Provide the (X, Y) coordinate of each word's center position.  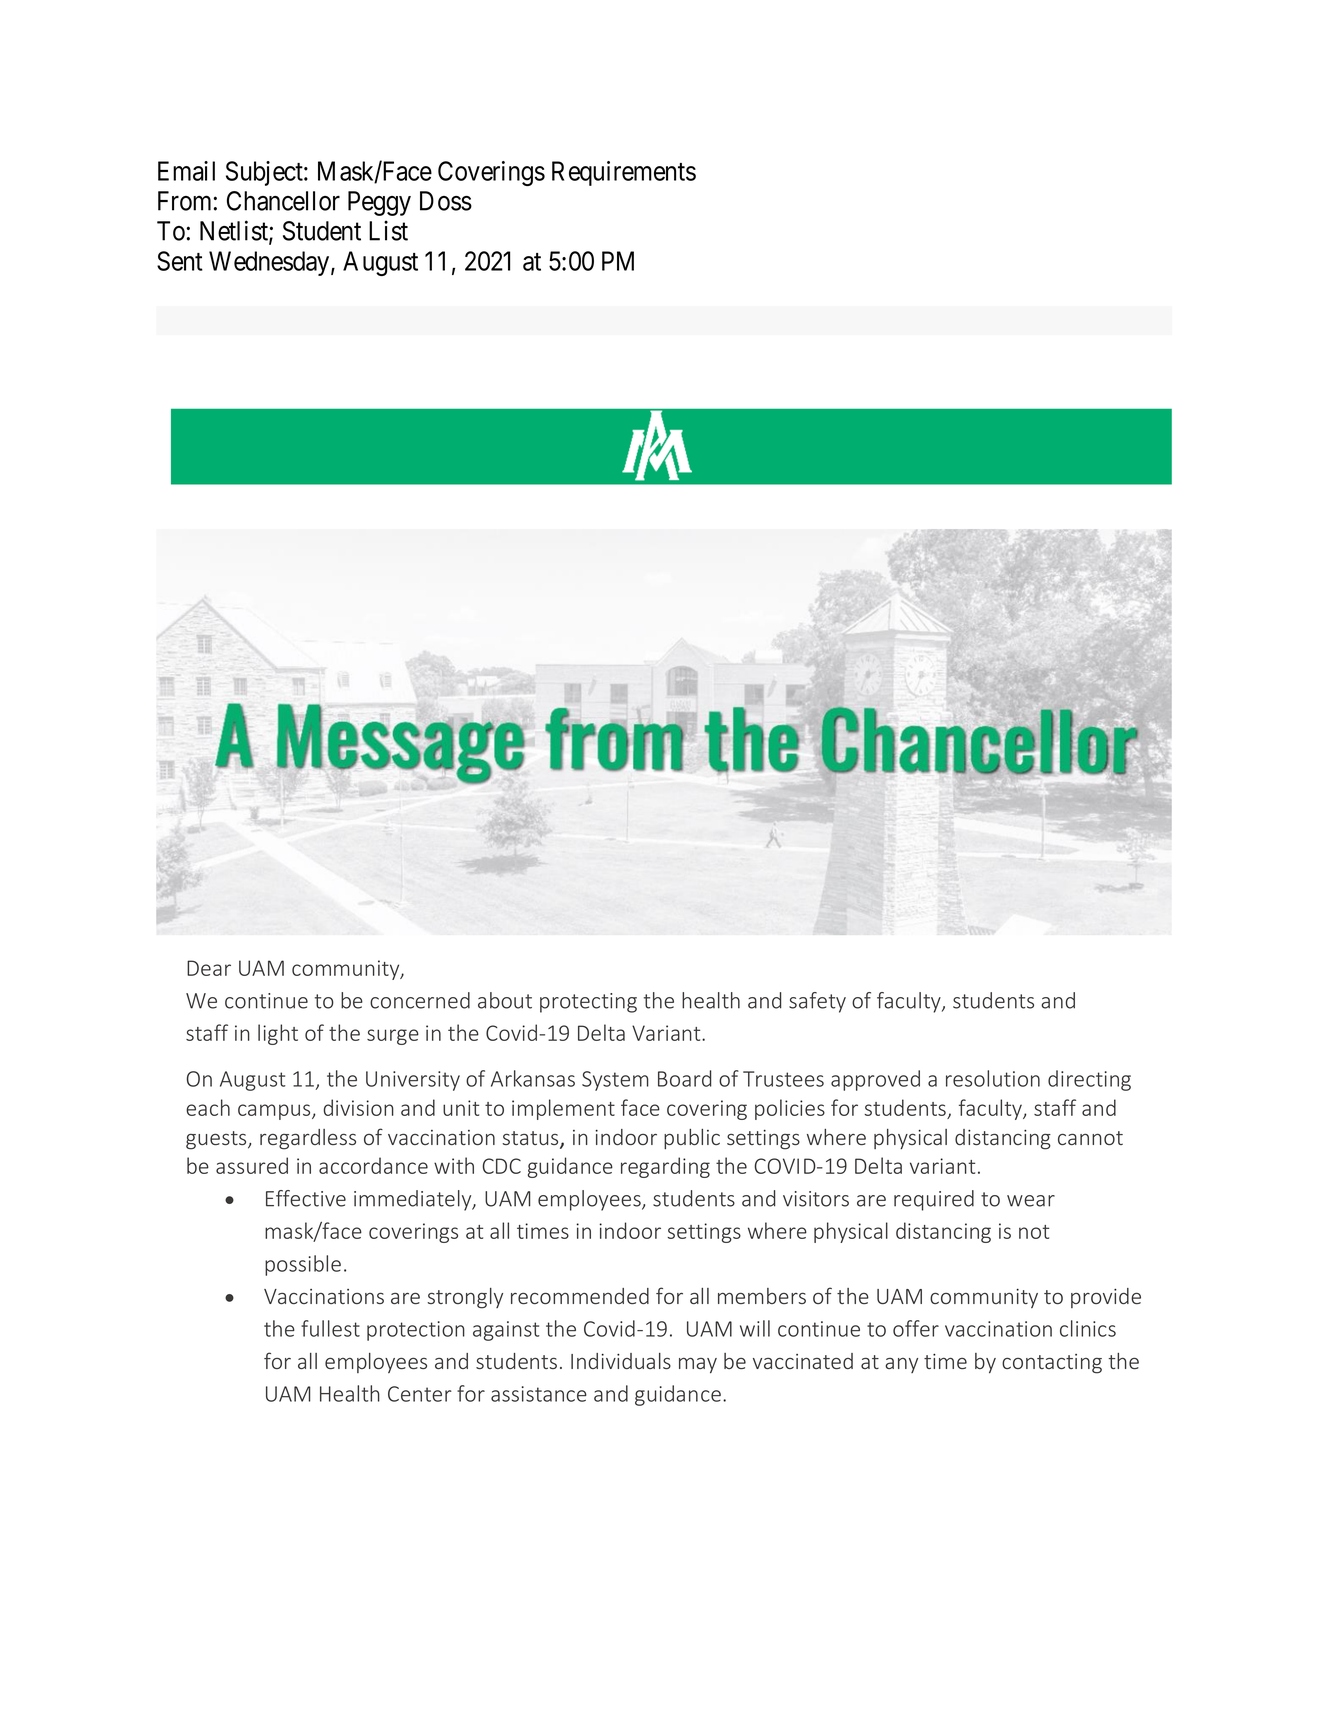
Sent (180, 261)
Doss (446, 201)
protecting (588, 1003)
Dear (209, 968)
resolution (993, 1078)
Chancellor (283, 201)
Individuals (621, 1361)
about (505, 1000)
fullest (330, 1328)
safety (817, 1002)
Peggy (379, 203)
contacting (1052, 1364)
